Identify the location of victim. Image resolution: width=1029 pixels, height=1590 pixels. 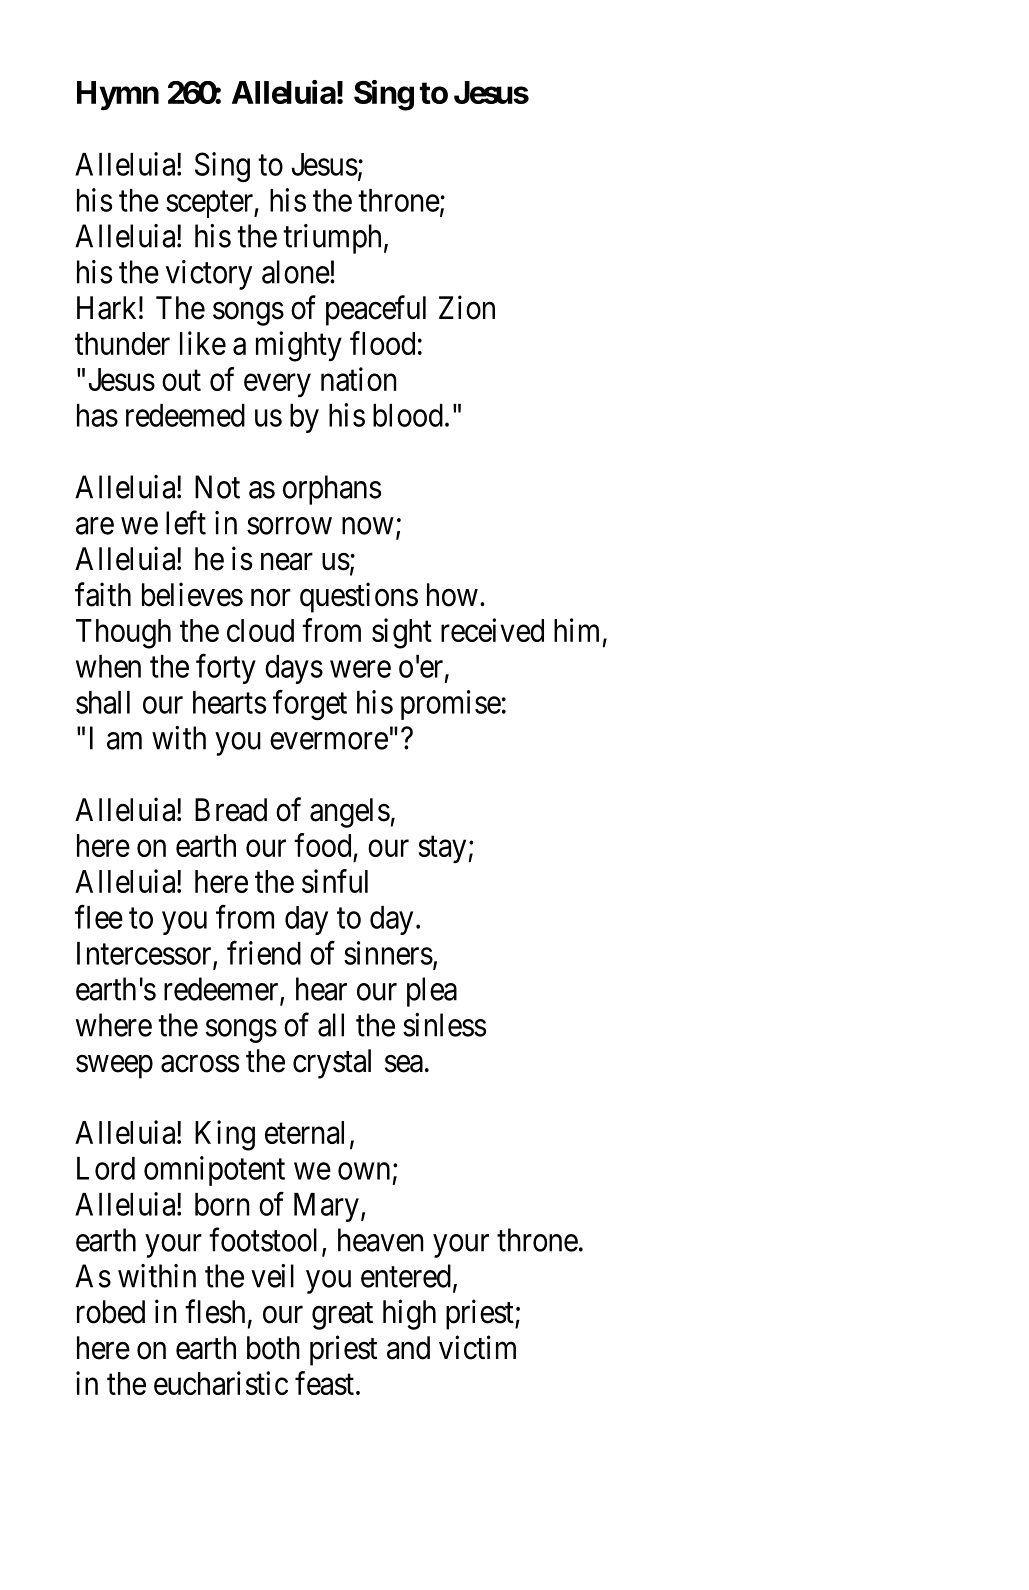
(477, 1347).
